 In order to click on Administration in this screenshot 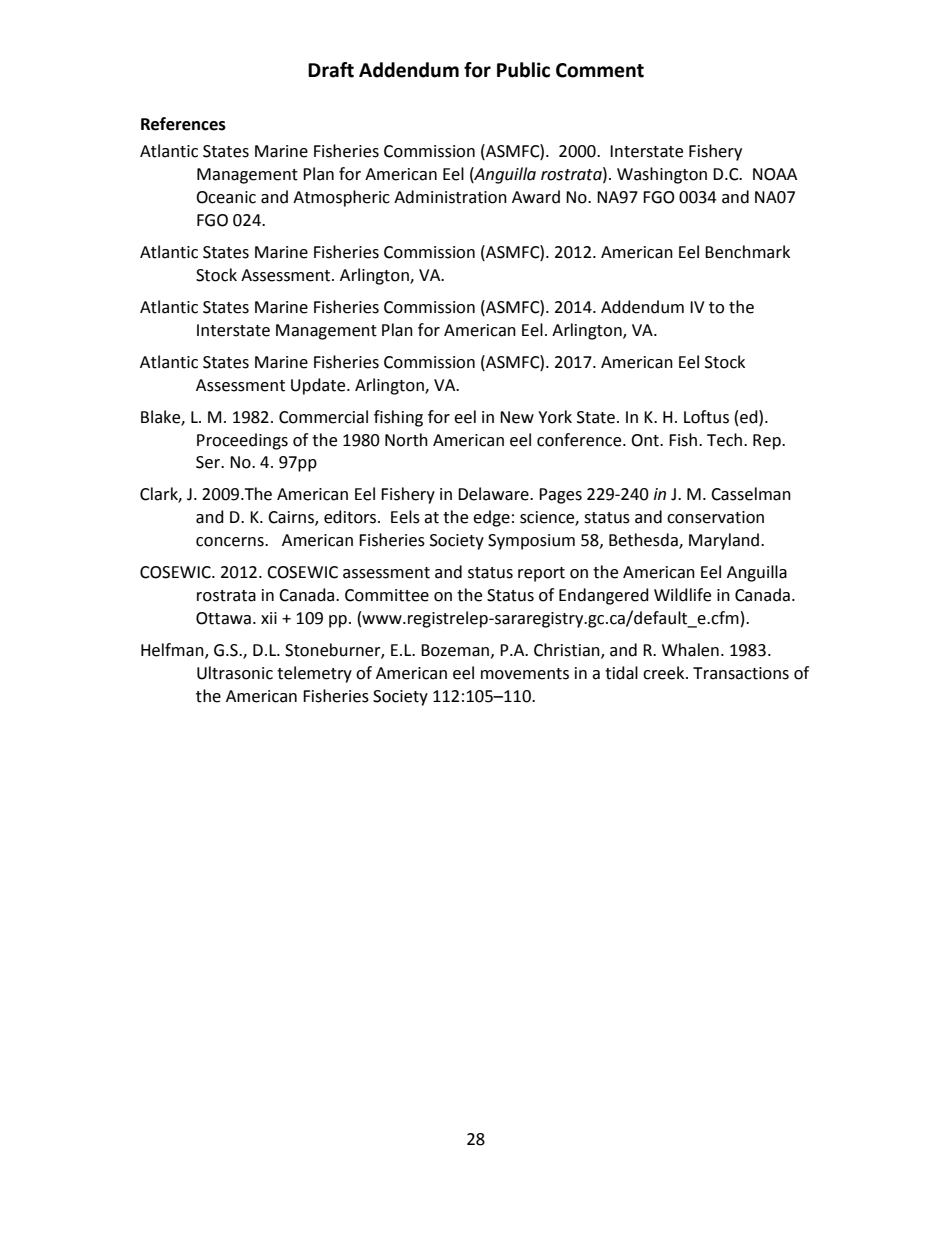, I will do `click(450, 197)`.
